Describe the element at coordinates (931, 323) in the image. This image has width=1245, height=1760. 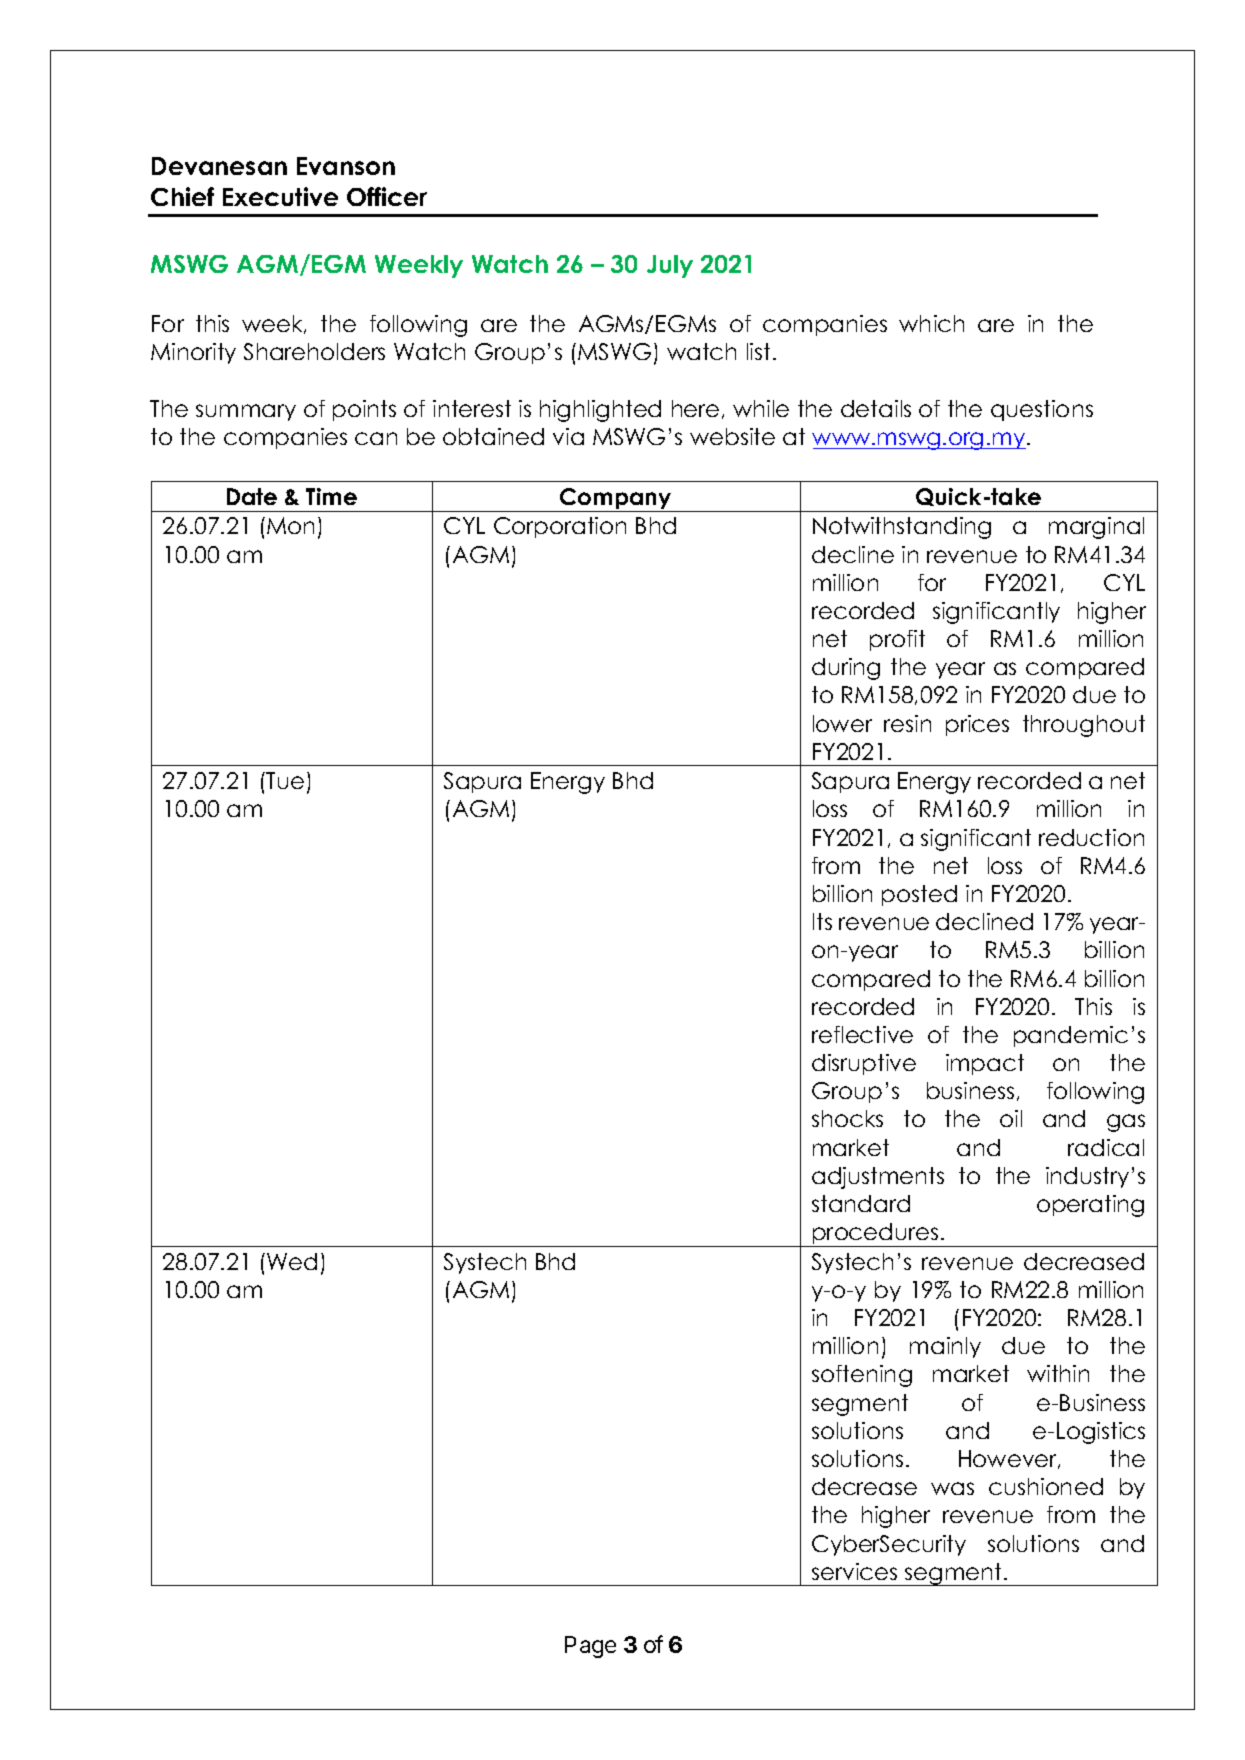
I see `which` at that location.
